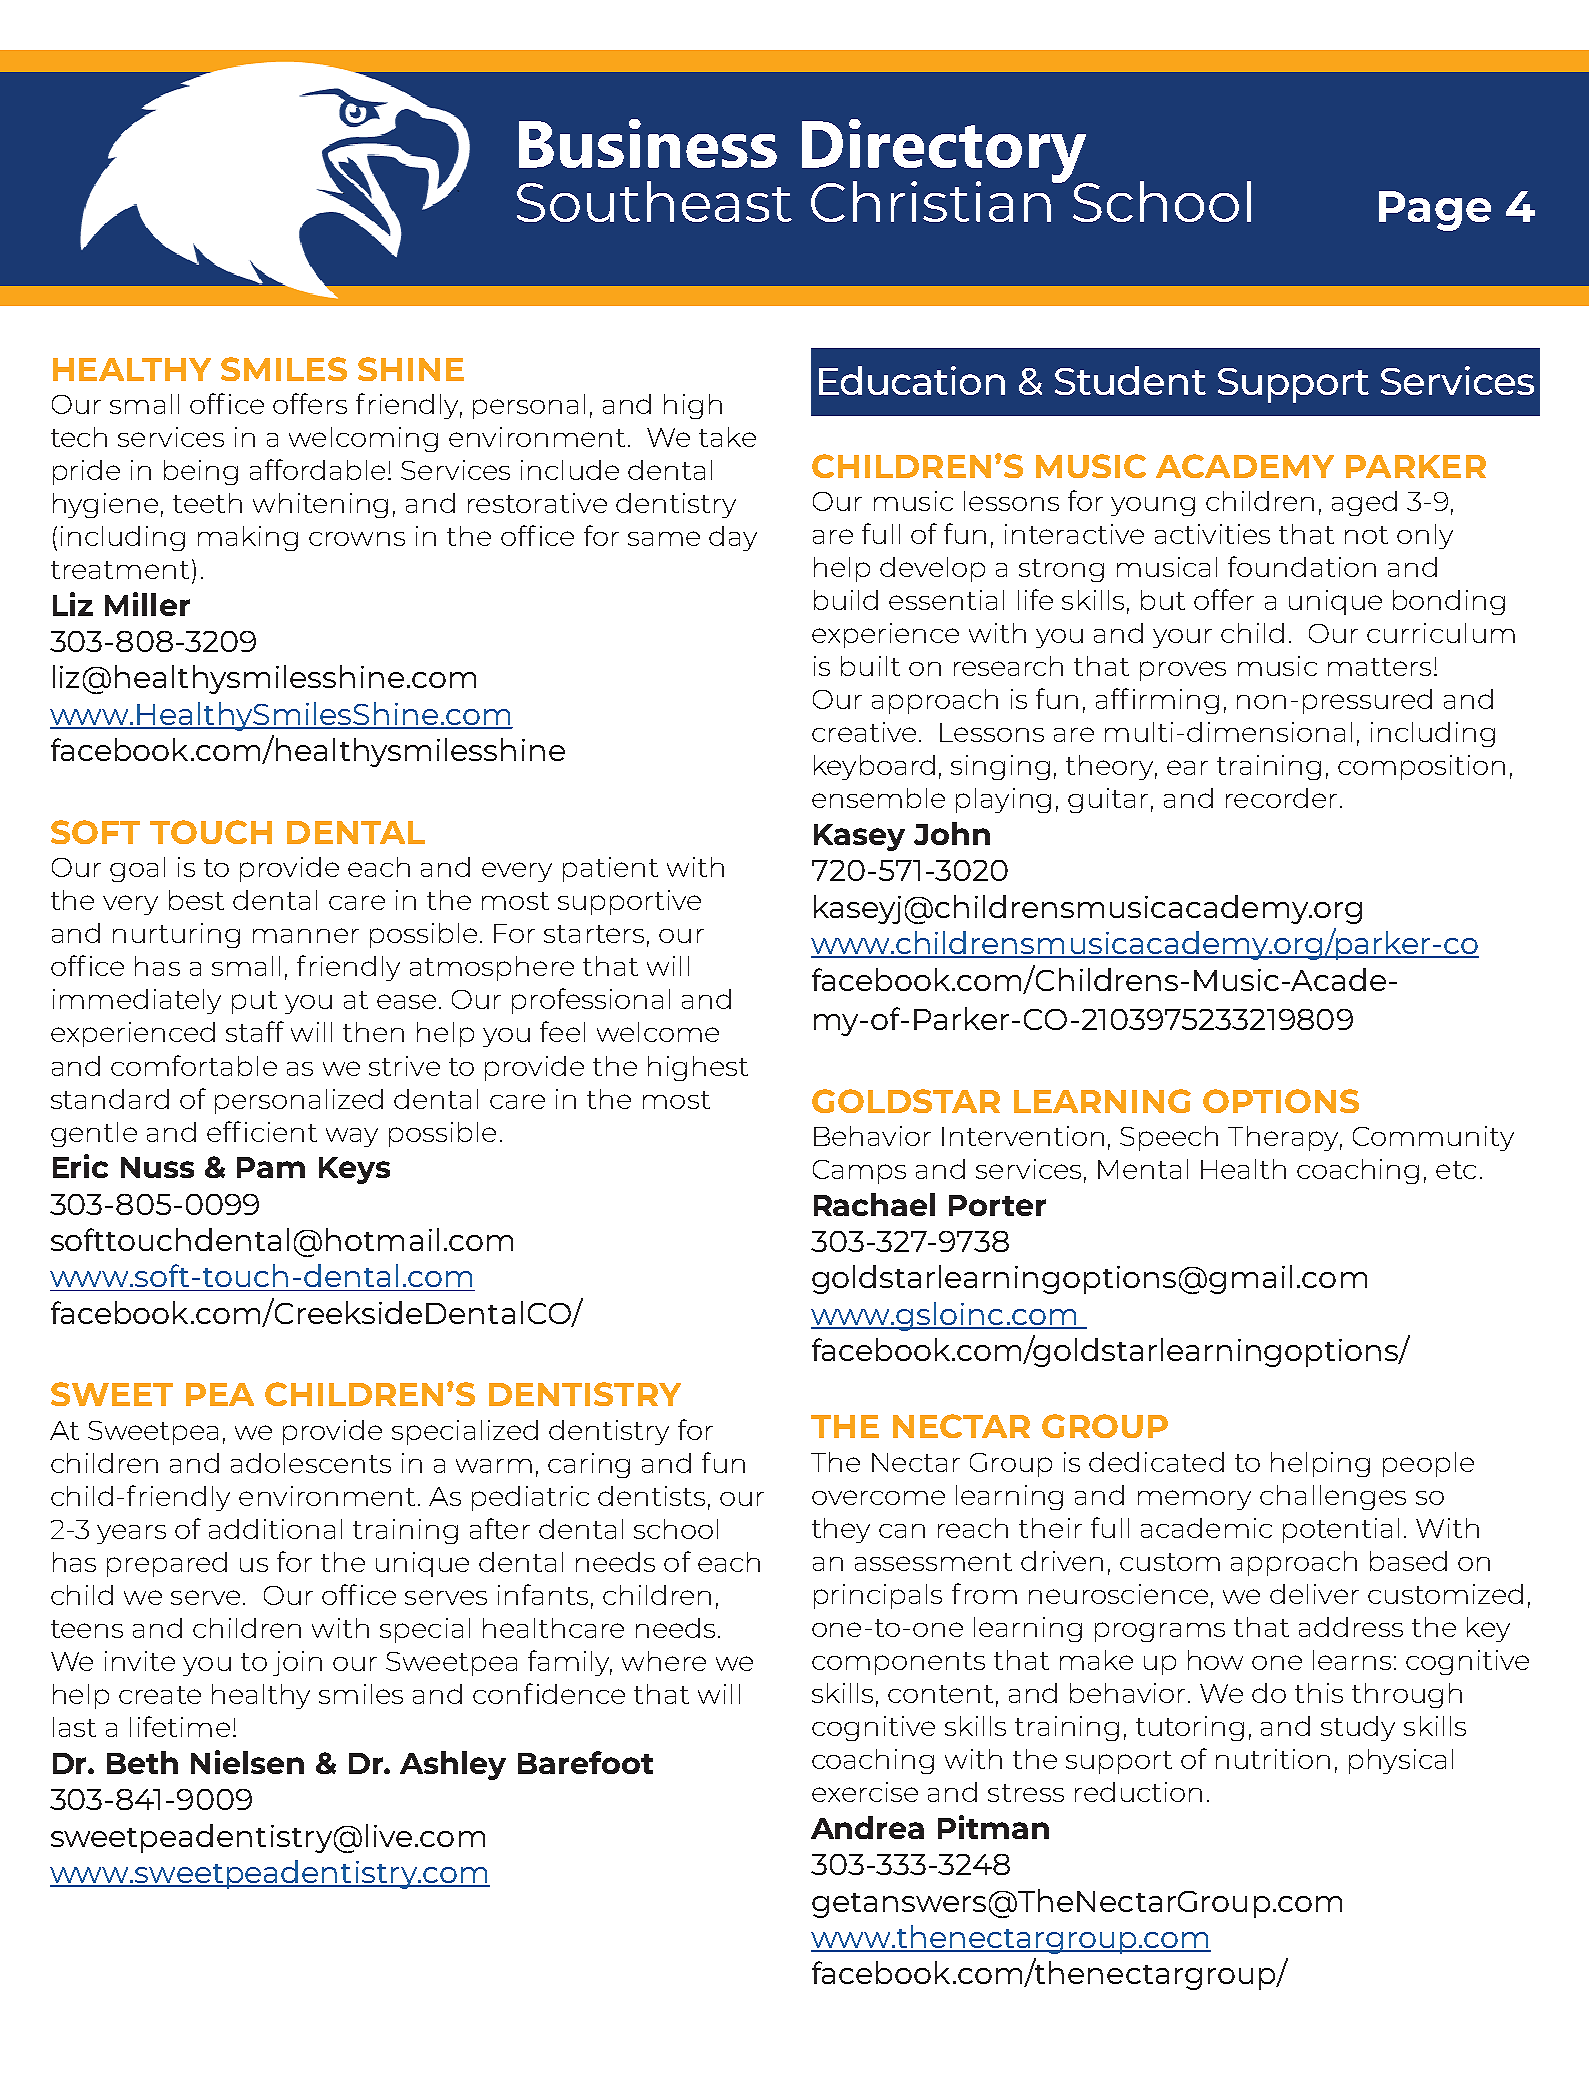  I want to click on put, so click(254, 1002).
